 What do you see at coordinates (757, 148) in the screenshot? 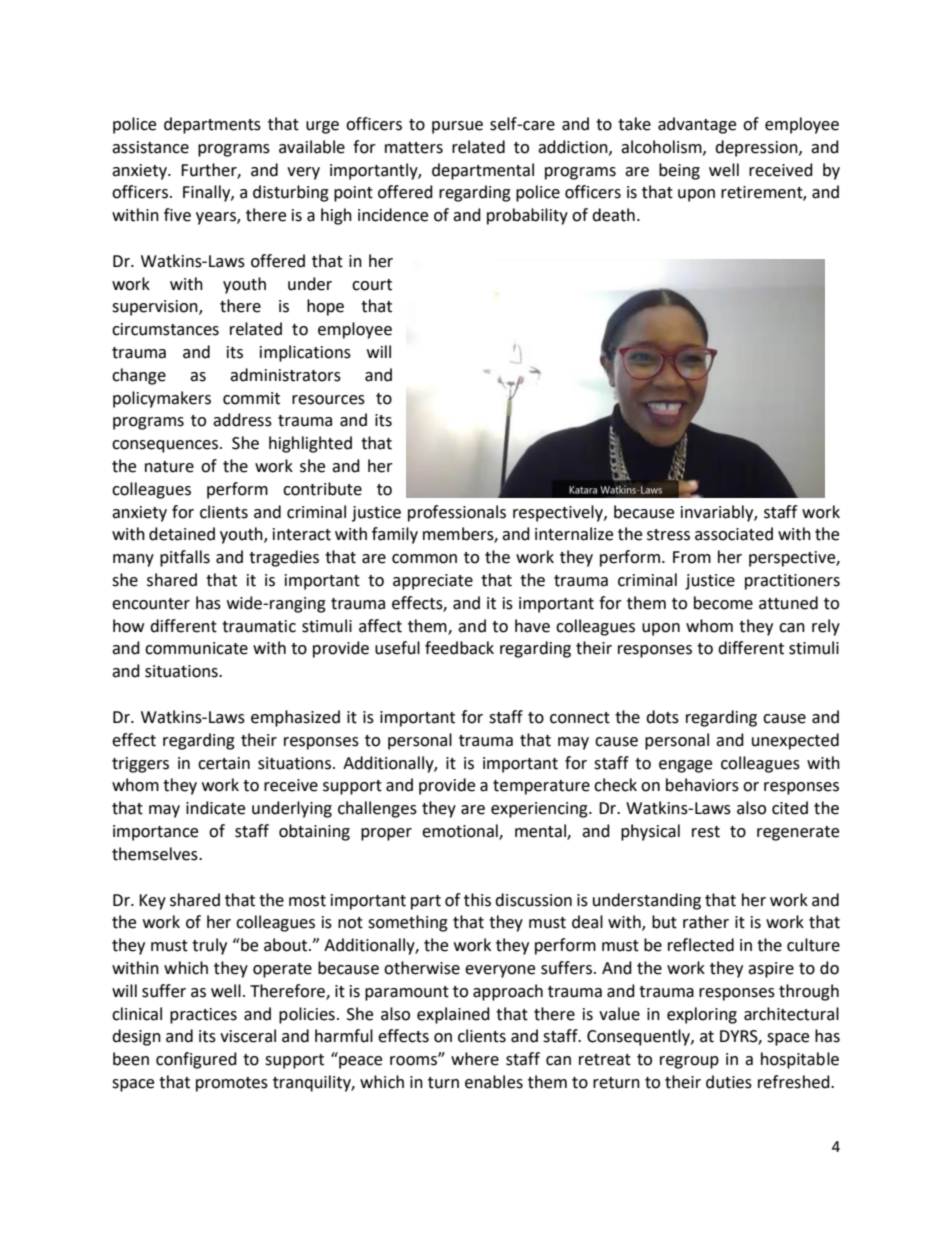
I see `depression` at bounding box center [757, 148].
